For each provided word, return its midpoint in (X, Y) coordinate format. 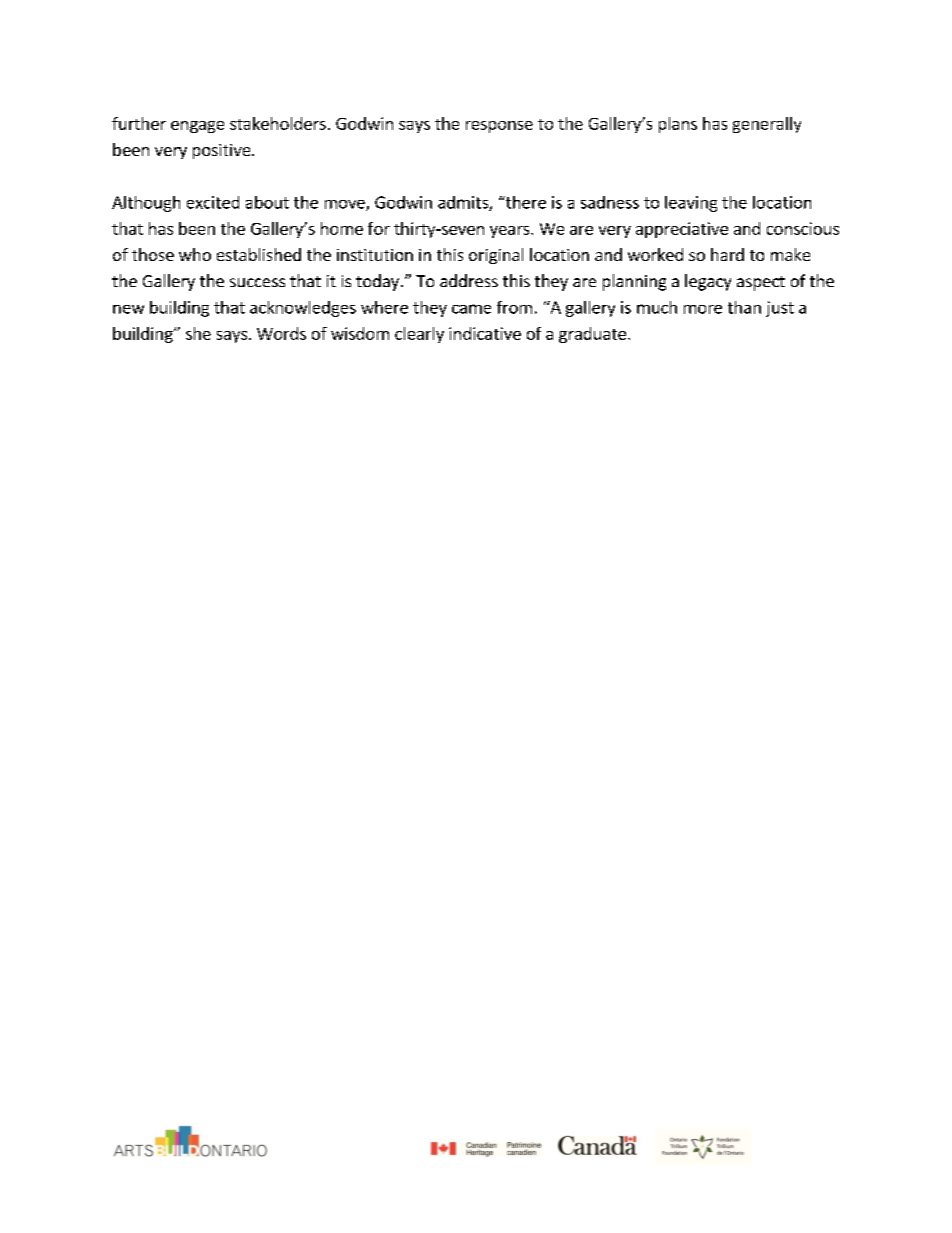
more (703, 309)
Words (281, 333)
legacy (708, 282)
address (469, 280)
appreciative (682, 230)
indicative (485, 333)
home (342, 228)
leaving (691, 204)
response (499, 127)
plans (678, 125)
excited (213, 202)
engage (197, 127)
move (346, 205)
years (511, 232)
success (257, 282)
